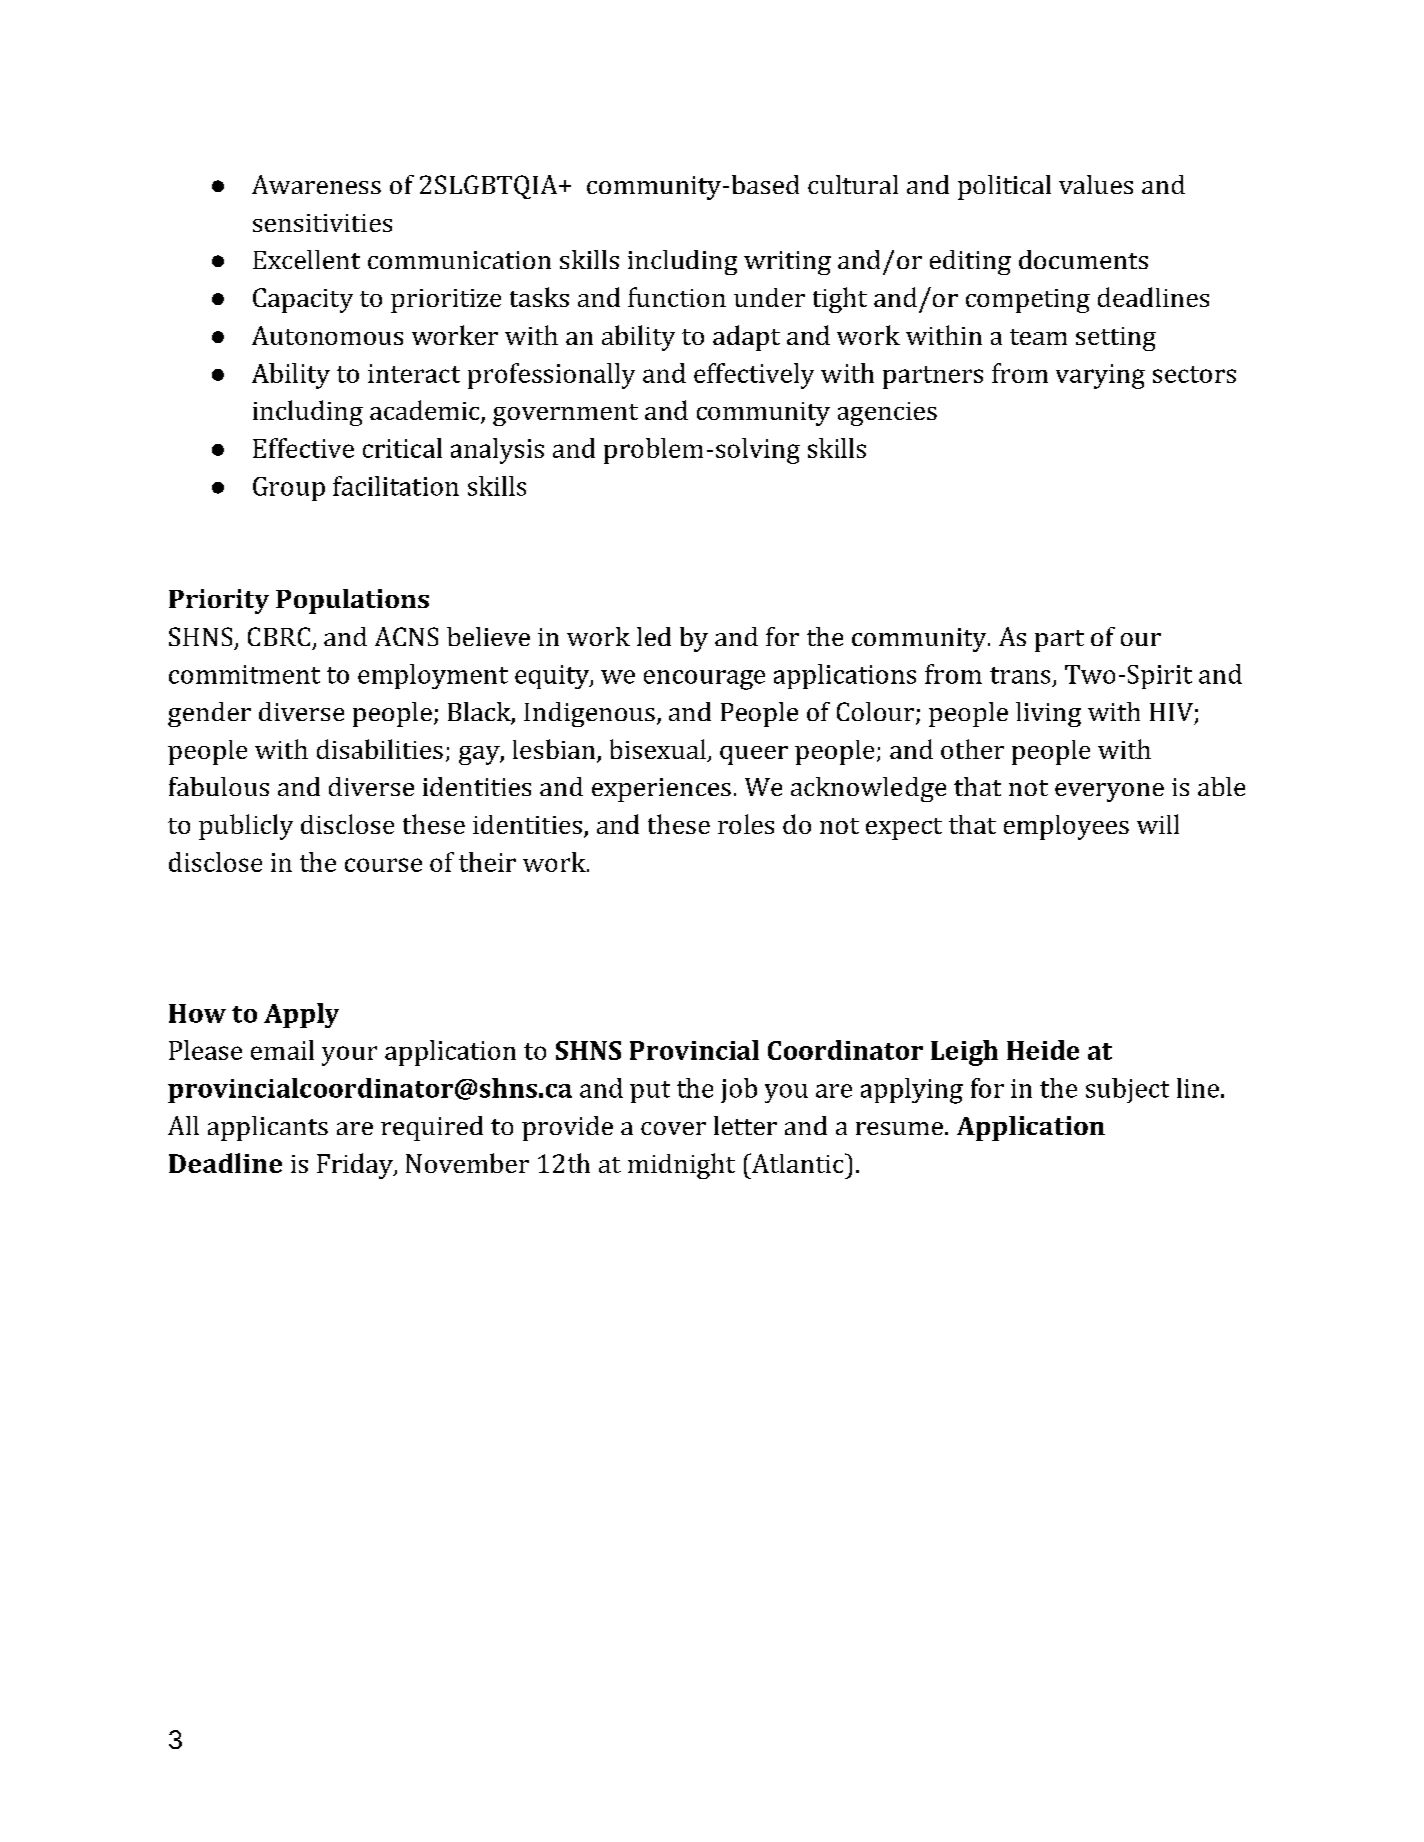  Describe the element at coordinates (322, 223) in the screenshot. I see `sensitivities` at that location.
